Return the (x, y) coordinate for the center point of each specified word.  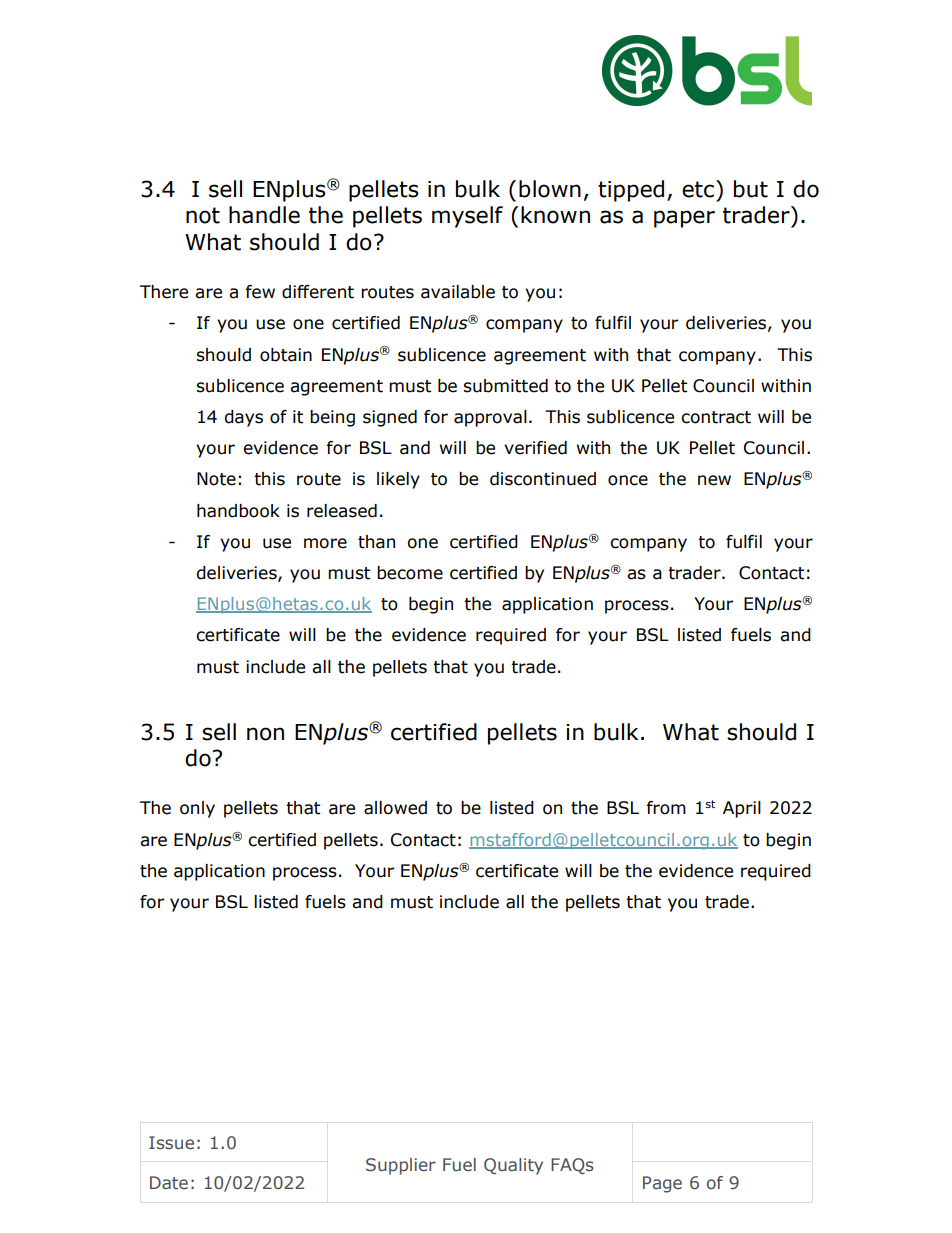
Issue (171, 1143)
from (666, 808)
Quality (513, 1166)
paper (684, 219)
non (265, 734)
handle (264, 215)
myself (467, 217)
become (410, 573)
